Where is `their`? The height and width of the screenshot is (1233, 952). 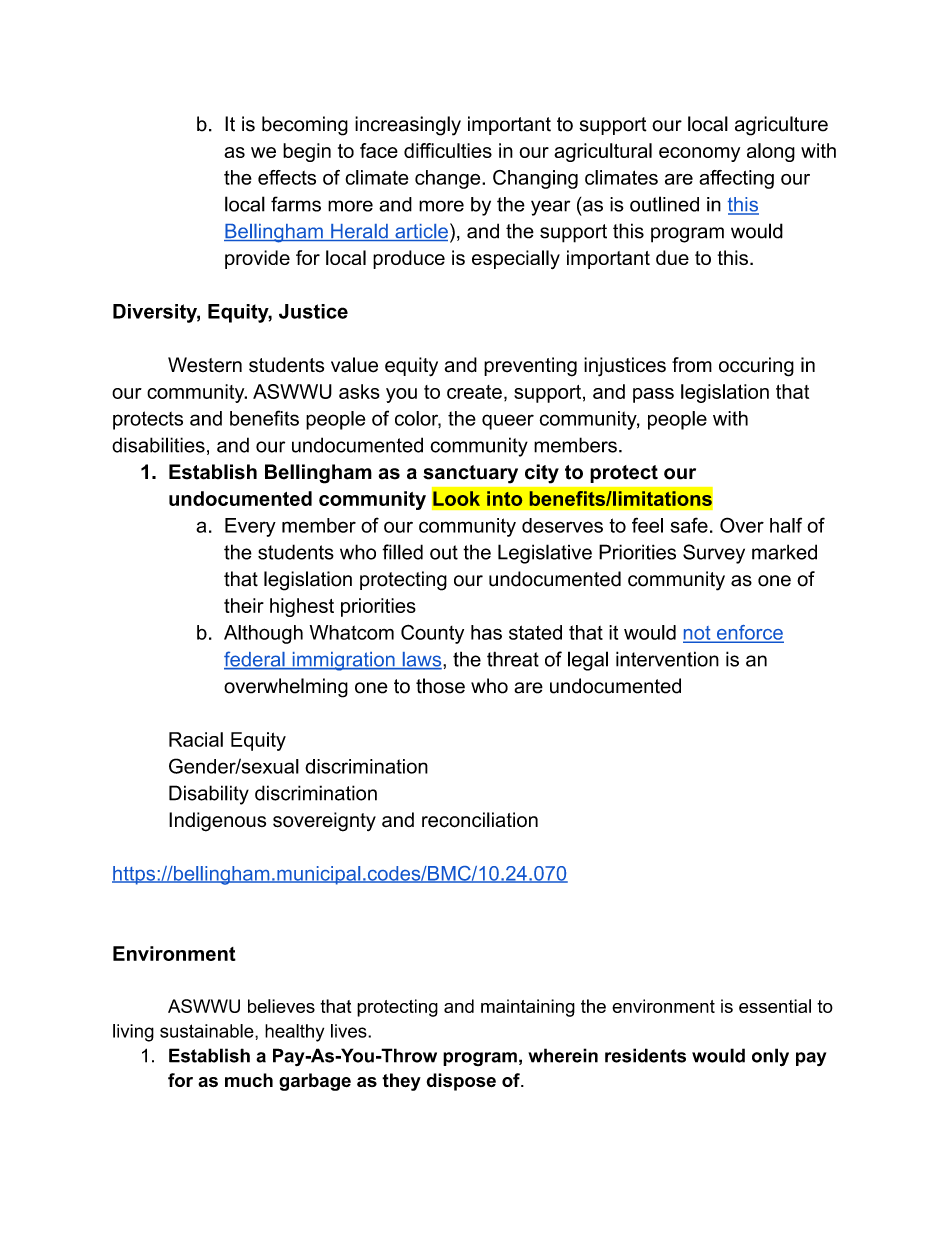
their is located at coordinates (244, 605).
